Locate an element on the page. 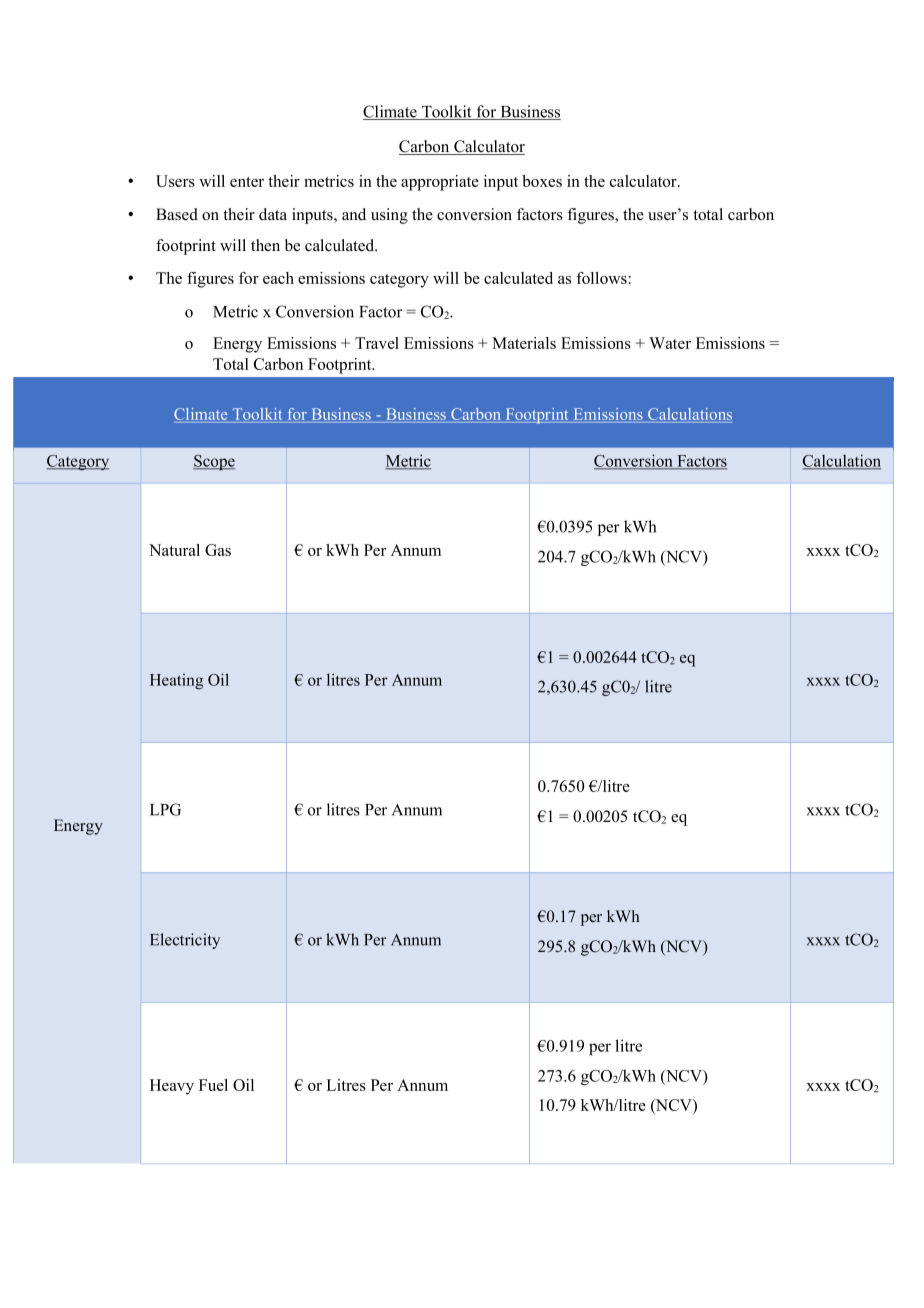  boxes is located at coordinates (542, 181).
